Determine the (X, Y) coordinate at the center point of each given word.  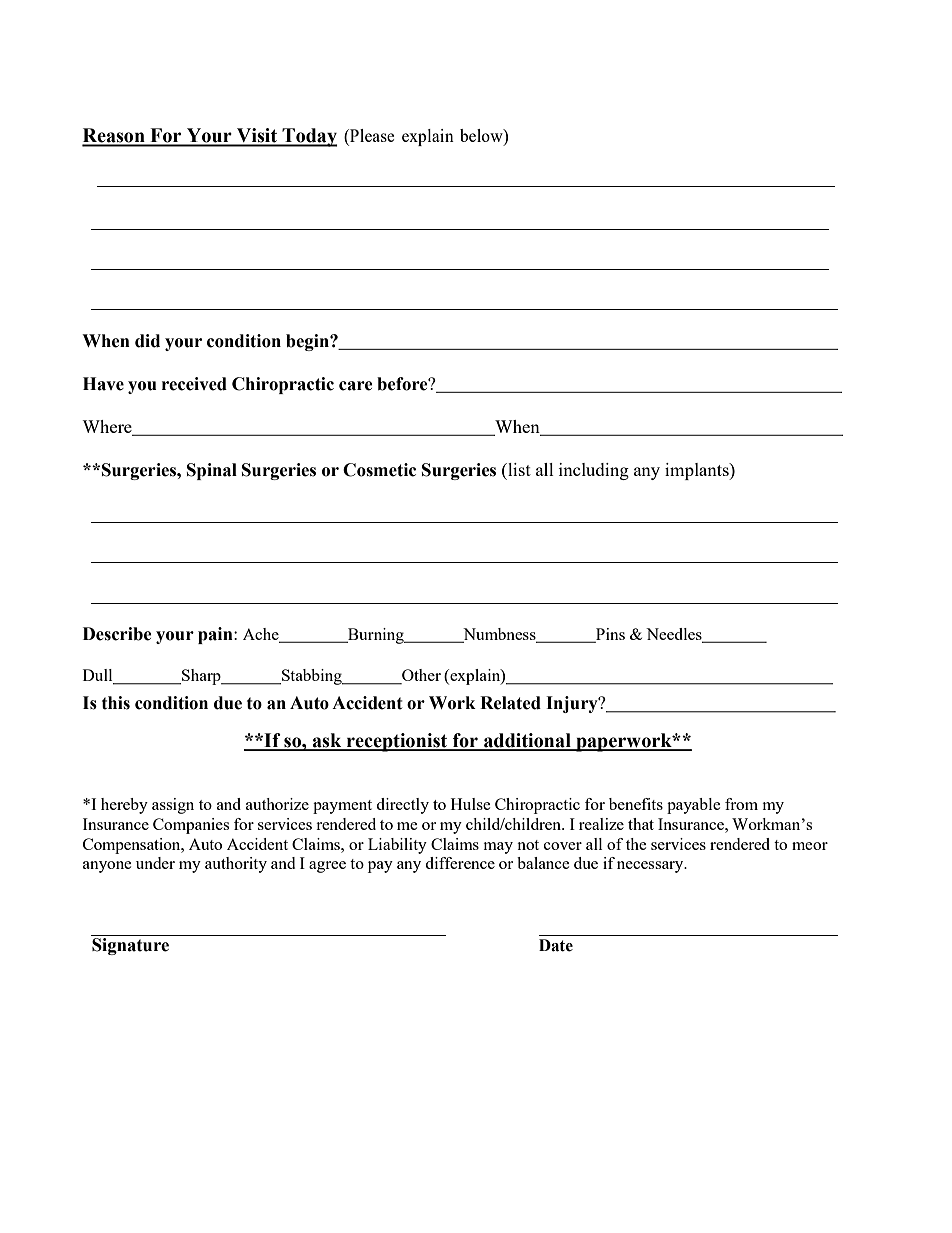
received (194, 384)
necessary (651, 867)
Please (371, 137)
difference (460, 863)
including (594, 471)
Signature (130, 946)
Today (309, 137)
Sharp (201, 677)
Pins (609, 635)
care (356, 386)
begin (308, 342)
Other (420, 676)
